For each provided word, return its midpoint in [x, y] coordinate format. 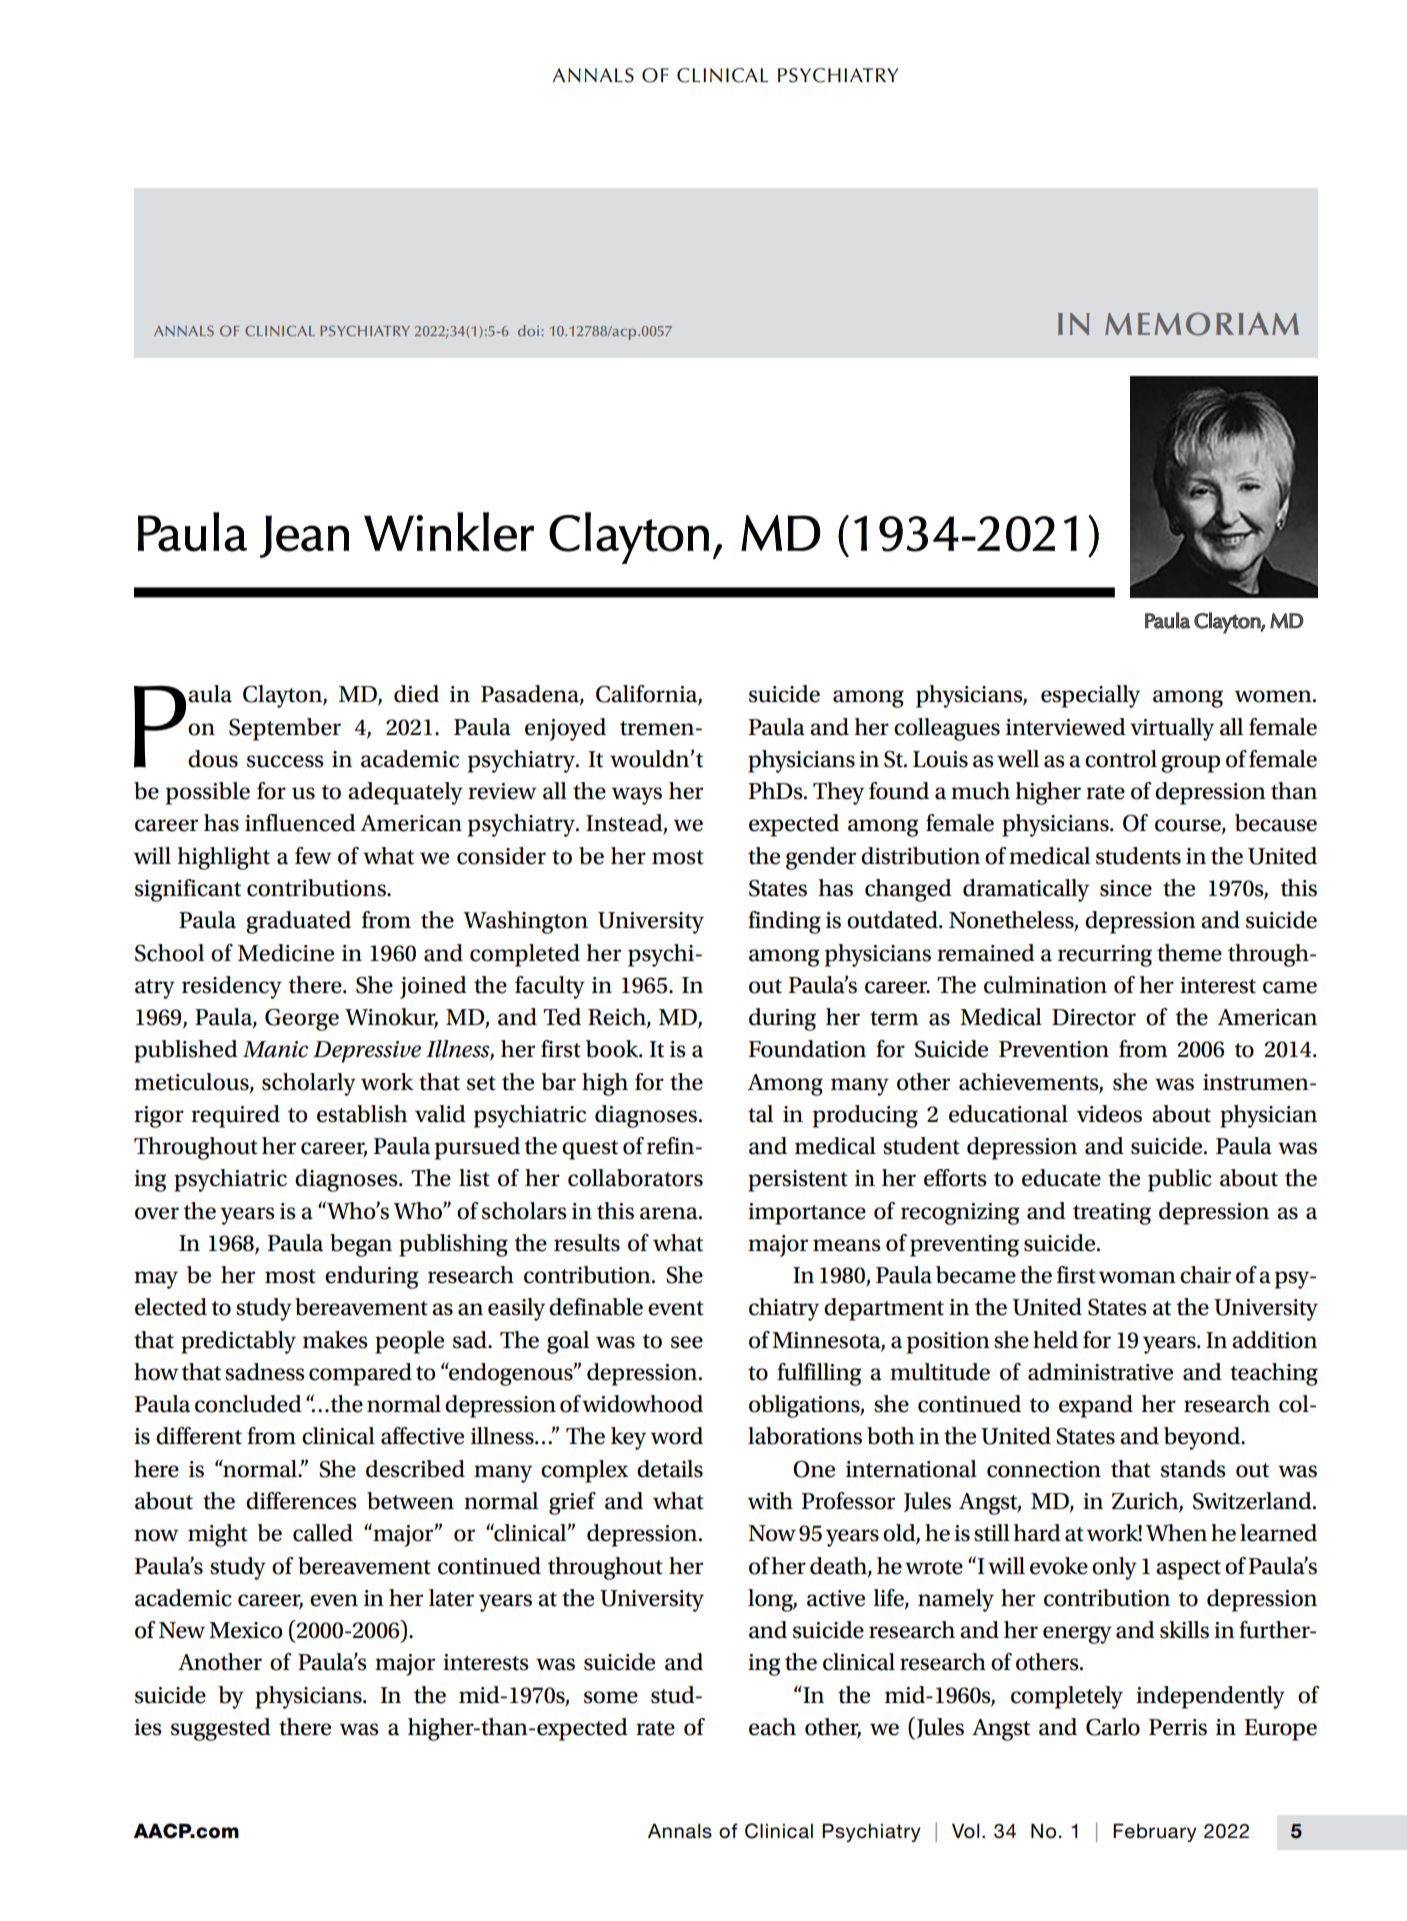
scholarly [309, 1084]
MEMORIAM [1202, 324]
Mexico [245, 1630]
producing [865, 1116]
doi [530, 330]
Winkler [449, 532]
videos [1109, 1114]
